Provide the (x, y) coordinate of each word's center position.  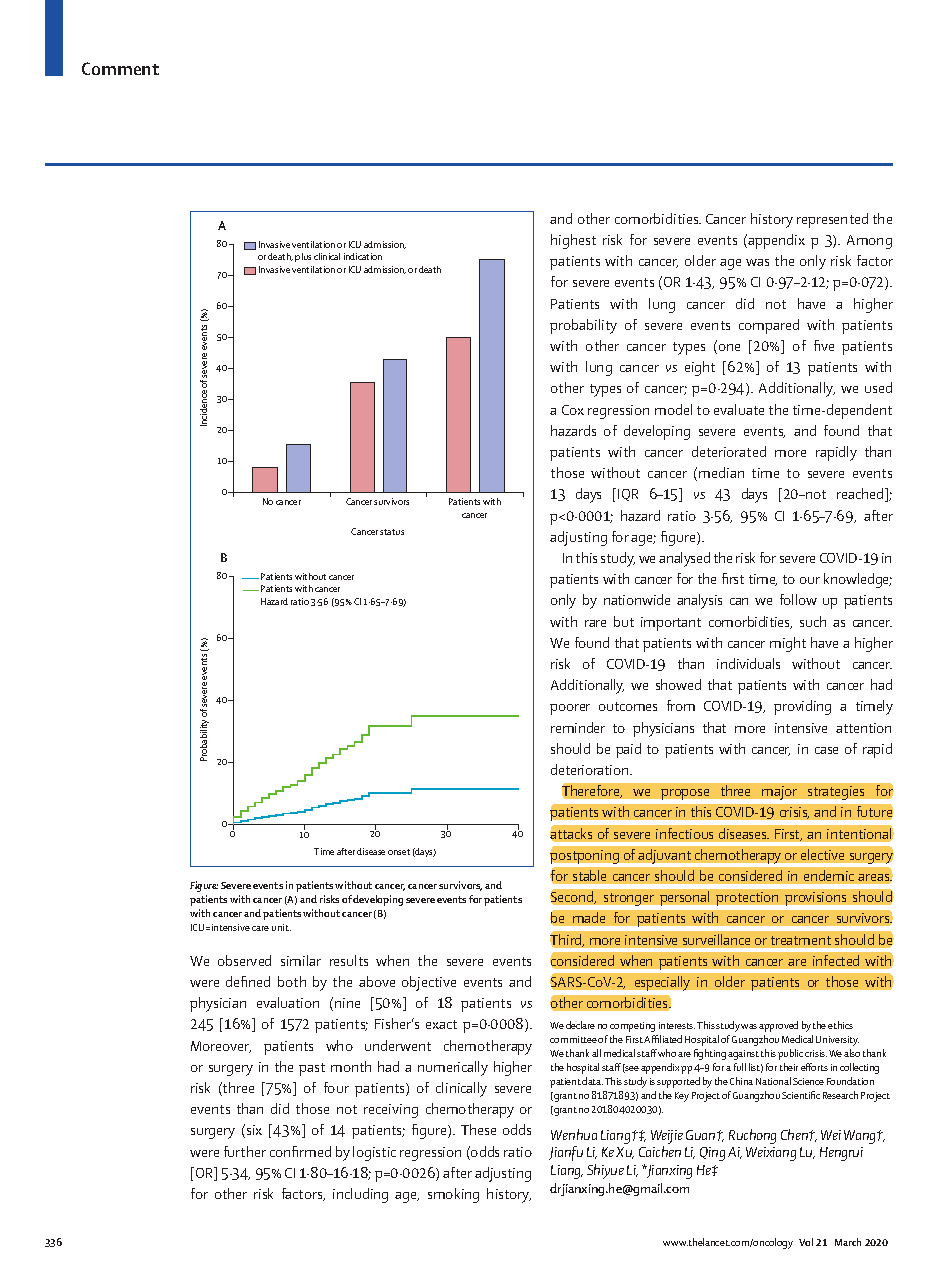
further (245, 1151)
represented (832, 220)
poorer (570, 709)
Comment (120, 68)
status (392, 532)
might (788, 644)
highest (573, 241)
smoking (453, 1195)
